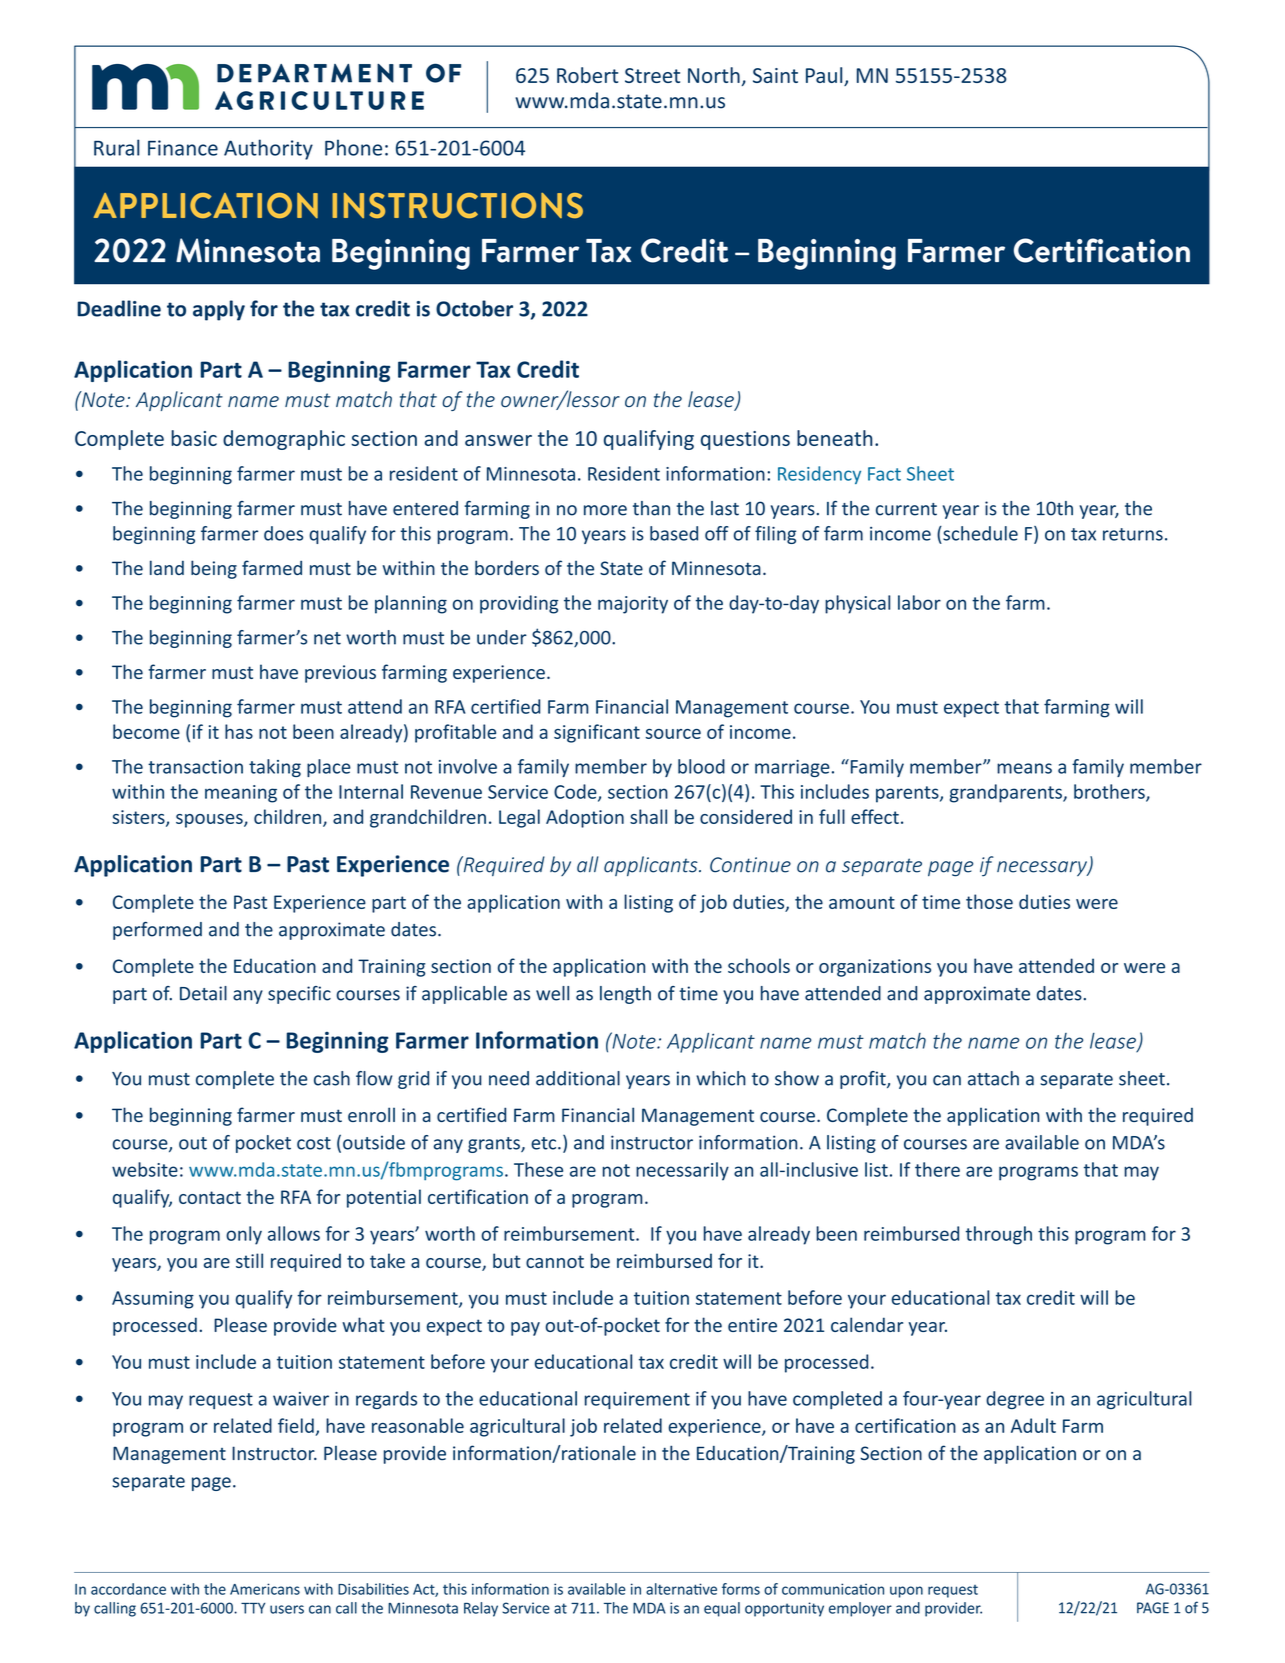 Image resolution: width=1285 pixels, height=1663 pixels. What do you see at coordinates (555, 1261) in the screenshot?
I see `cannot` at bounding box center [555, 1261].
